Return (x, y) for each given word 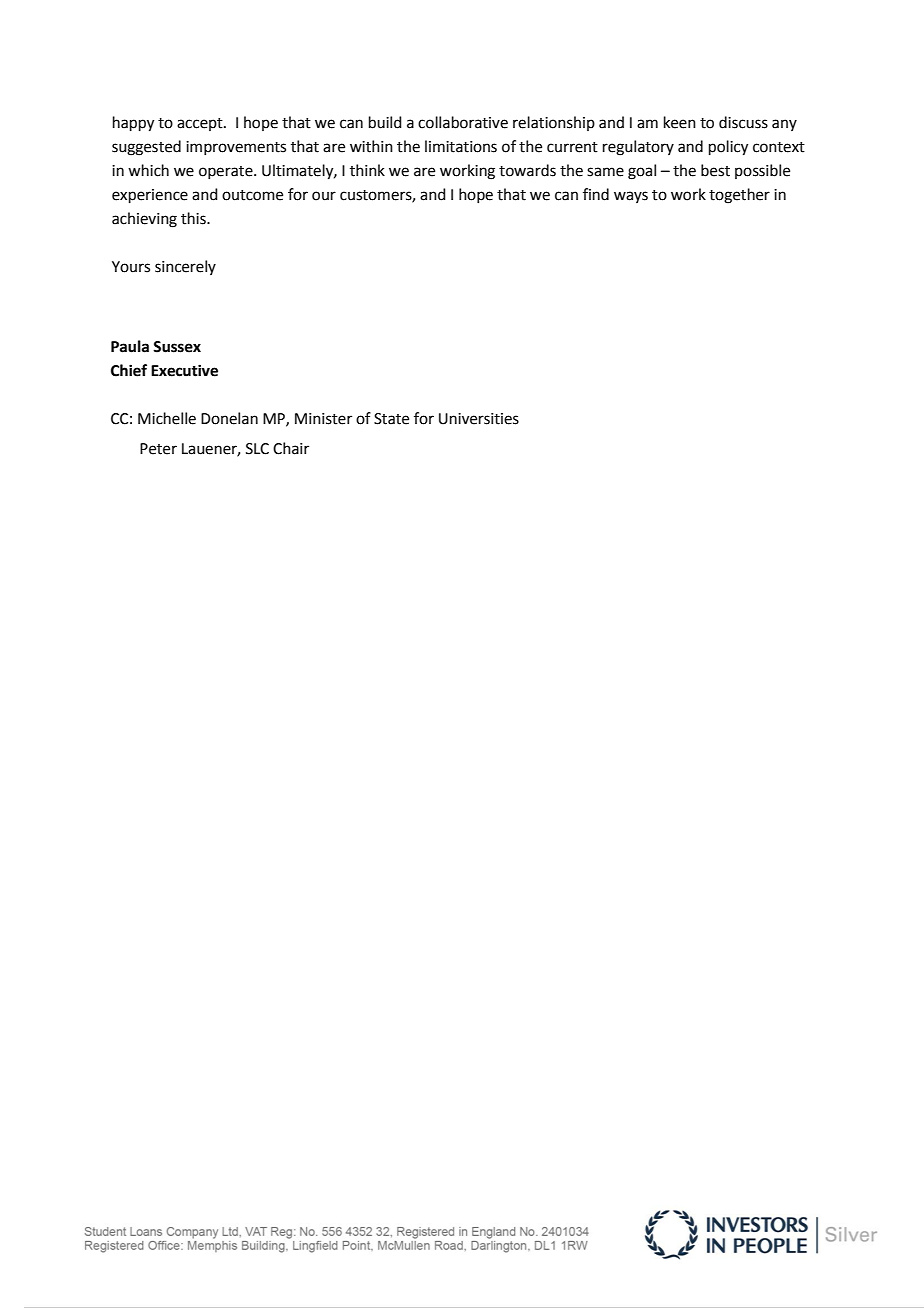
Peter (158, 449)
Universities (479, 419)
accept (201, 124)
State (391, 419)
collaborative (463, 122)
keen (680, 122)
